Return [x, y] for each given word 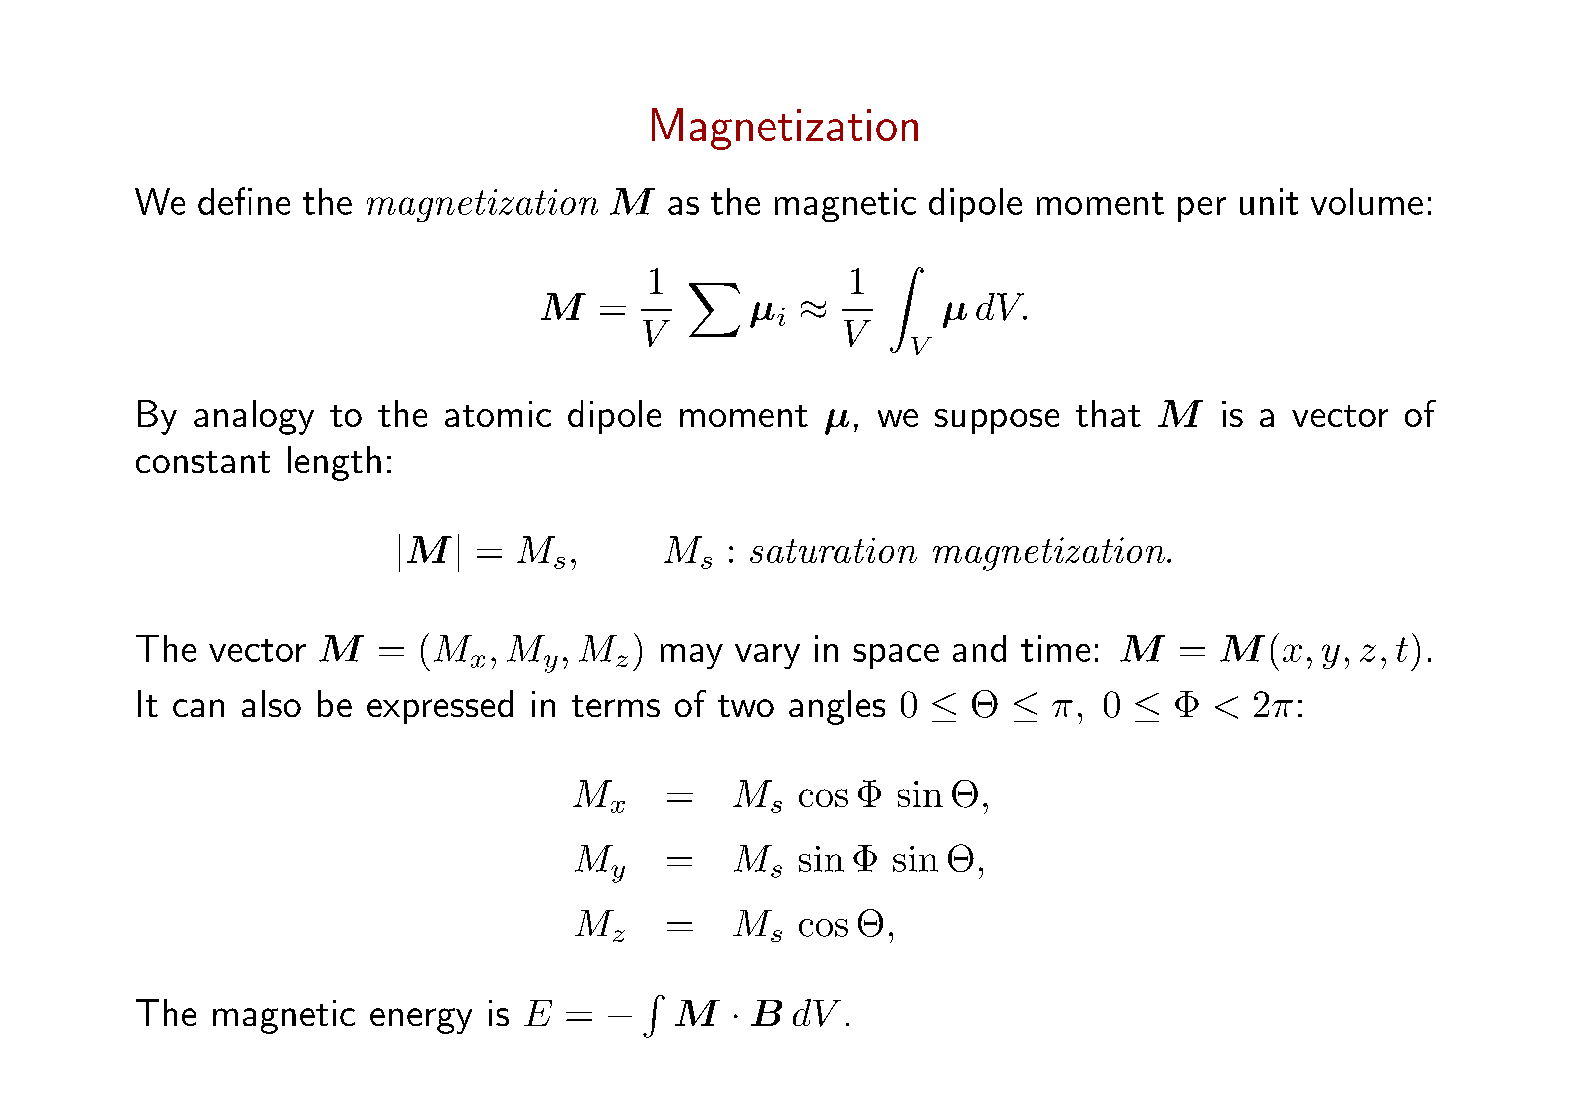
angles [837, 707]
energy [421, 1021]
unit [1269, 201]
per [1202, 209]
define [244, 201]
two [746, 706]
